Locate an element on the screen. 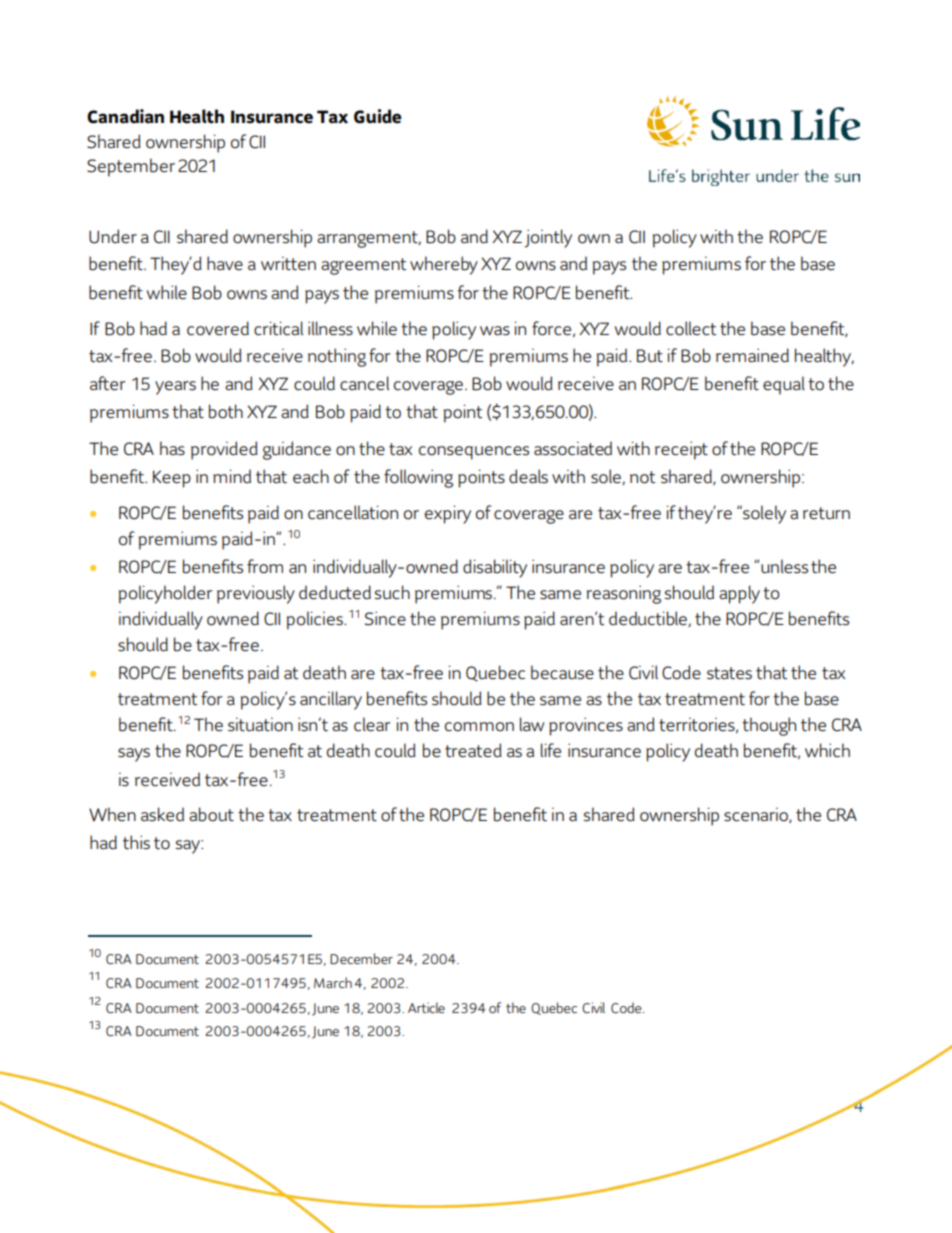 The height and width of the screenshot is (1233, 952). remained is located at coordinates (752, 355).
